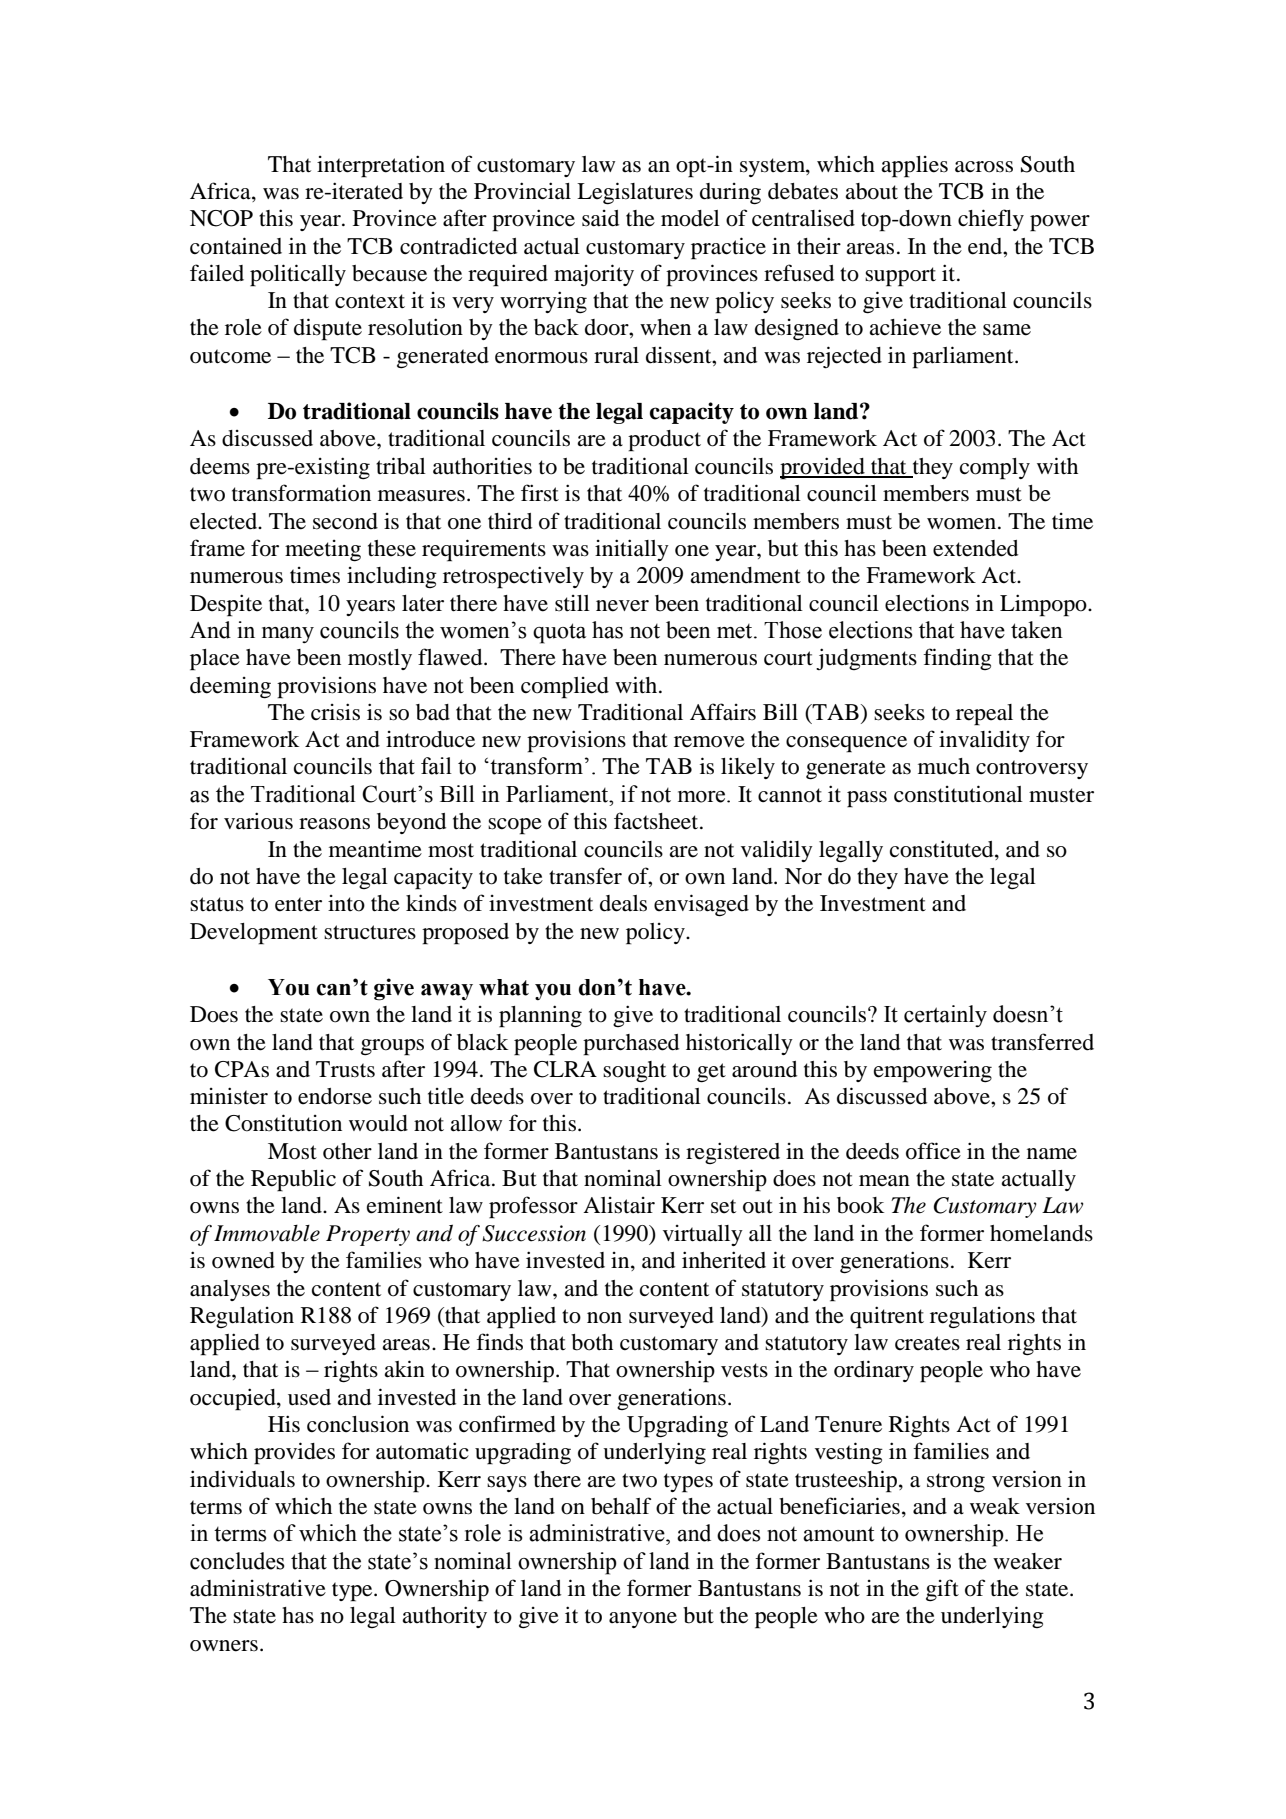  I want to click on anyone, so click(643, 1620).
